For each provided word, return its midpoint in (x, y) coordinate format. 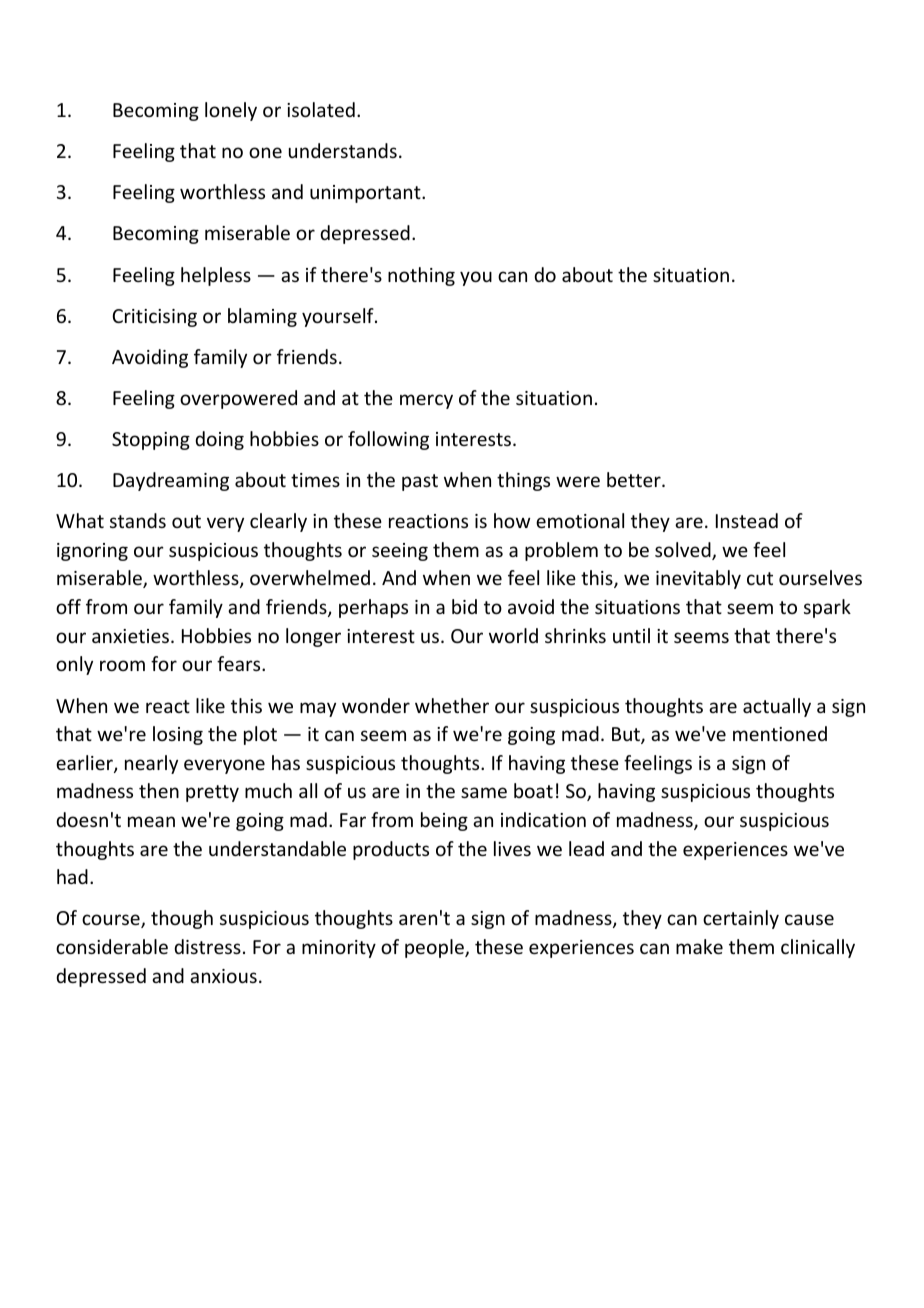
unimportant (366, 194)
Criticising (154, 318)
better (635, 479)
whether (452, 705)
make (699, 946)
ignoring (92, 552)
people (435, 948)
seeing (400, 552)
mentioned (780, 733)
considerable (112, 946)
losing (178, 735)
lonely (231, 111)
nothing (421, 276)
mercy (426, 401)
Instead (747, 520)
